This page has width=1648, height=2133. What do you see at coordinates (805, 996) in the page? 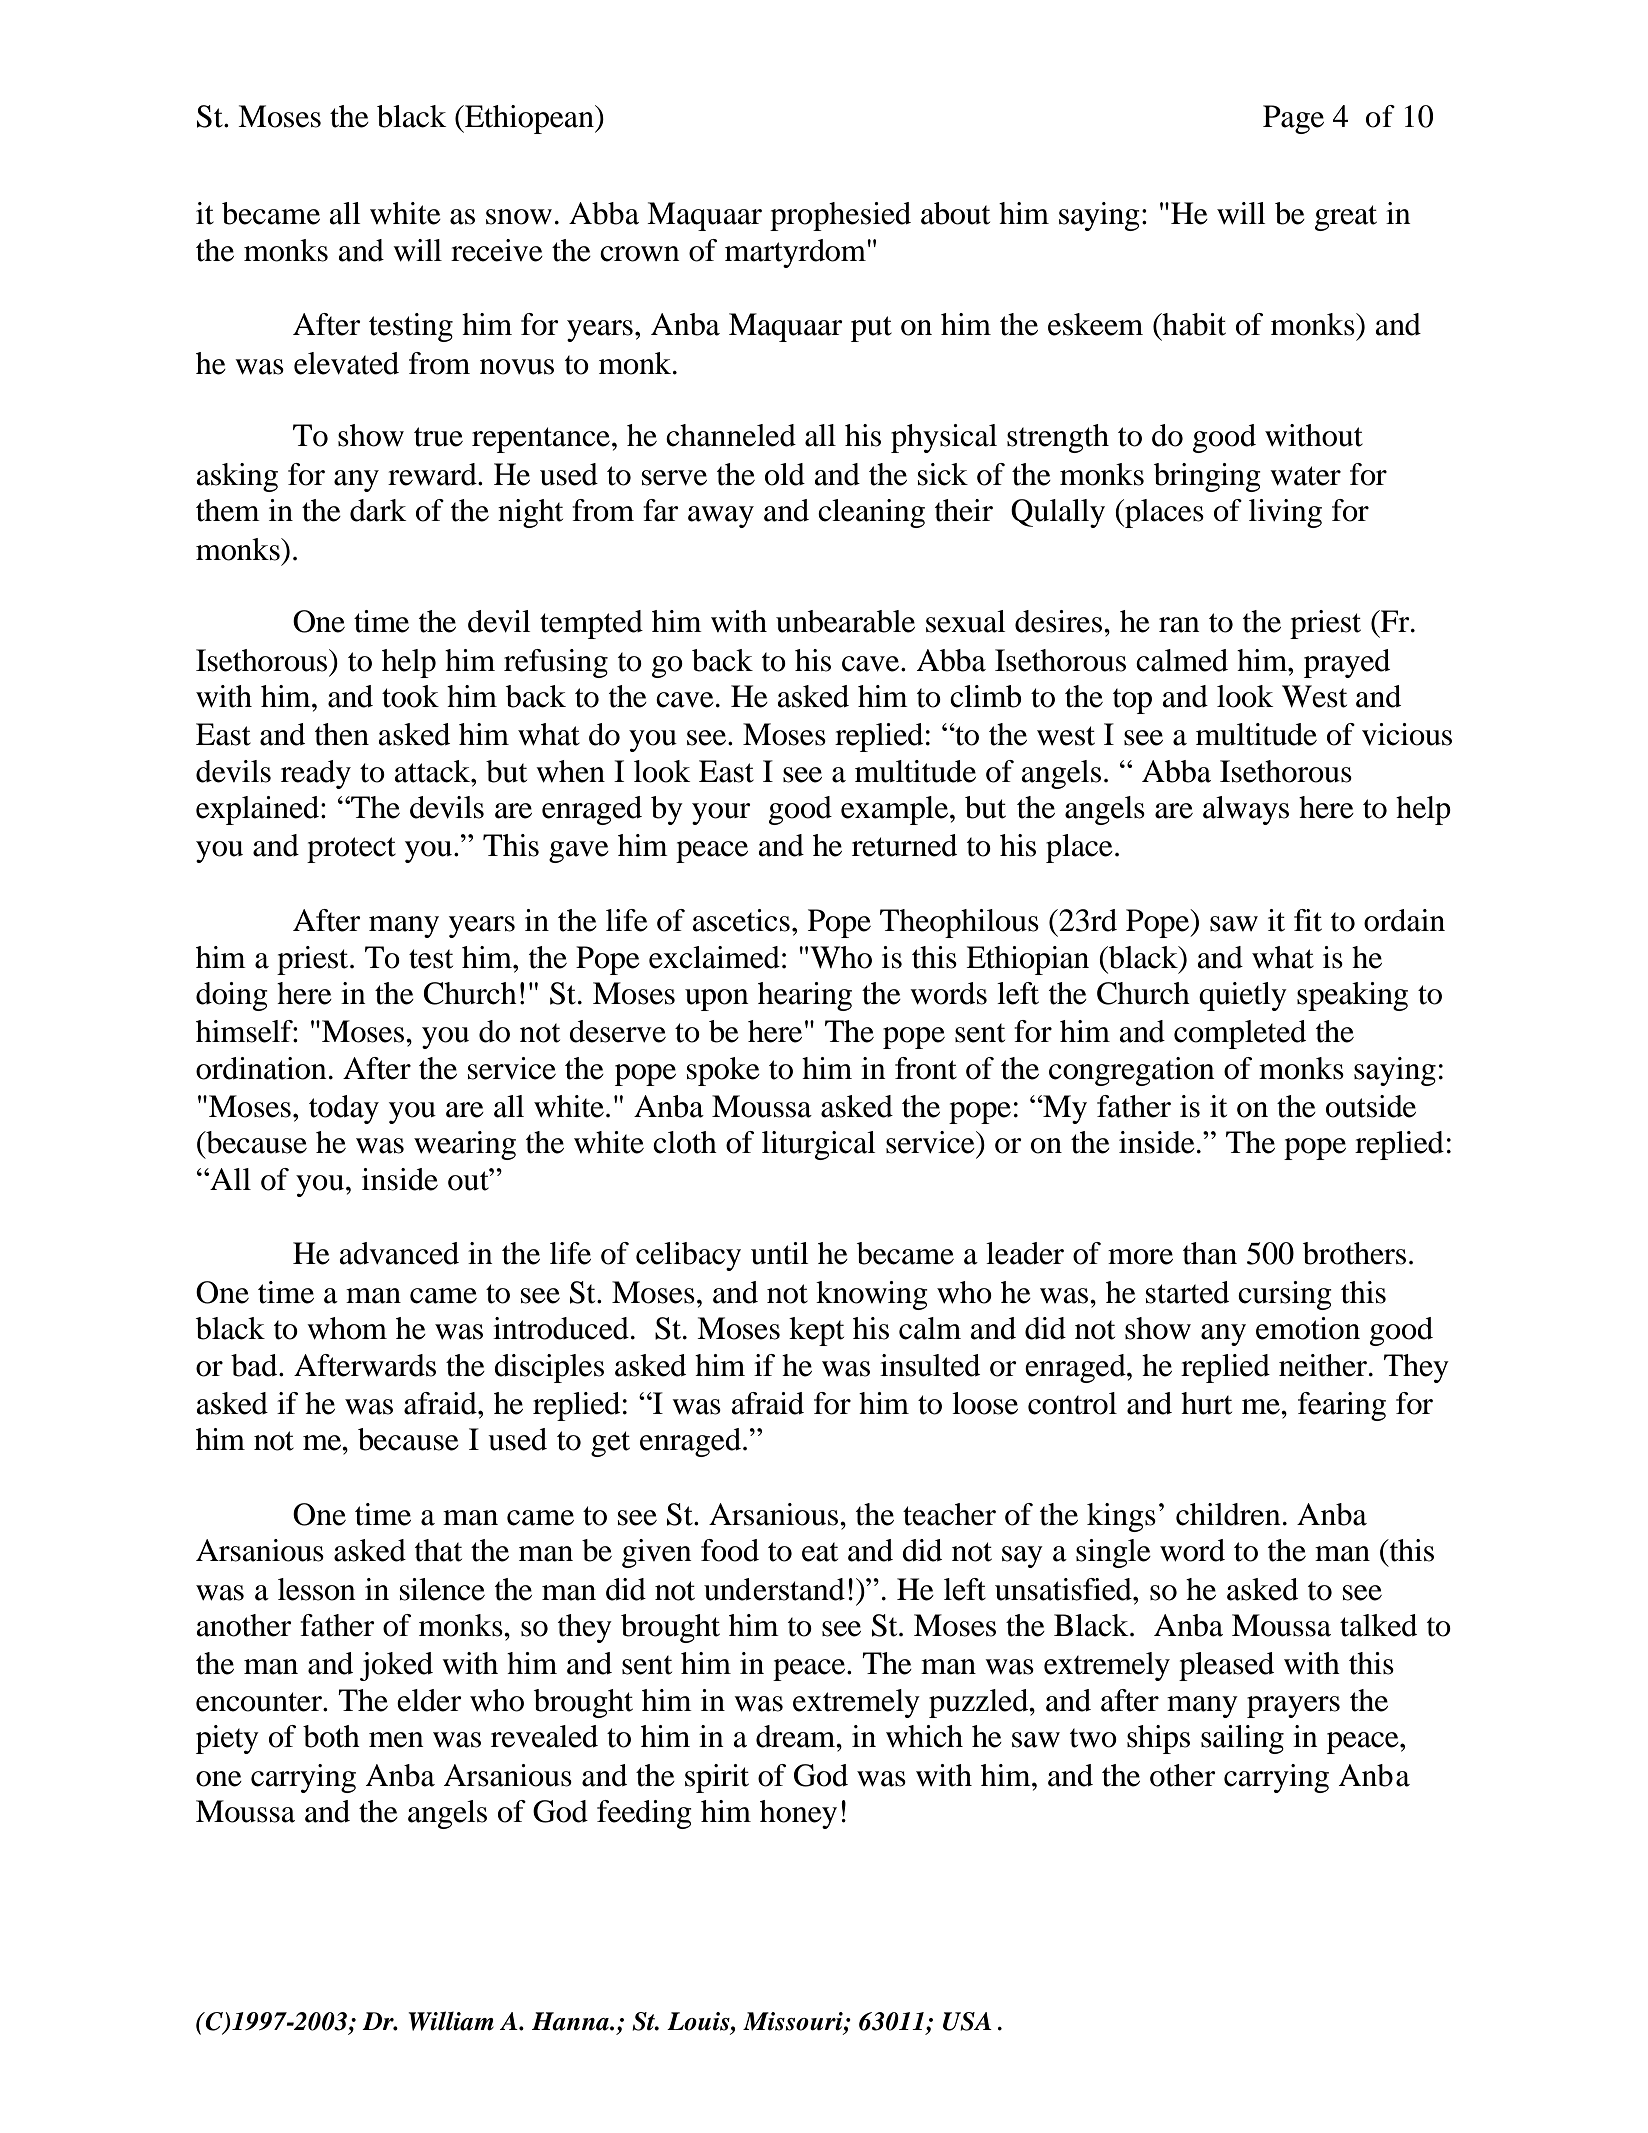
I see `hearing` at bounding box center [805, 996].
